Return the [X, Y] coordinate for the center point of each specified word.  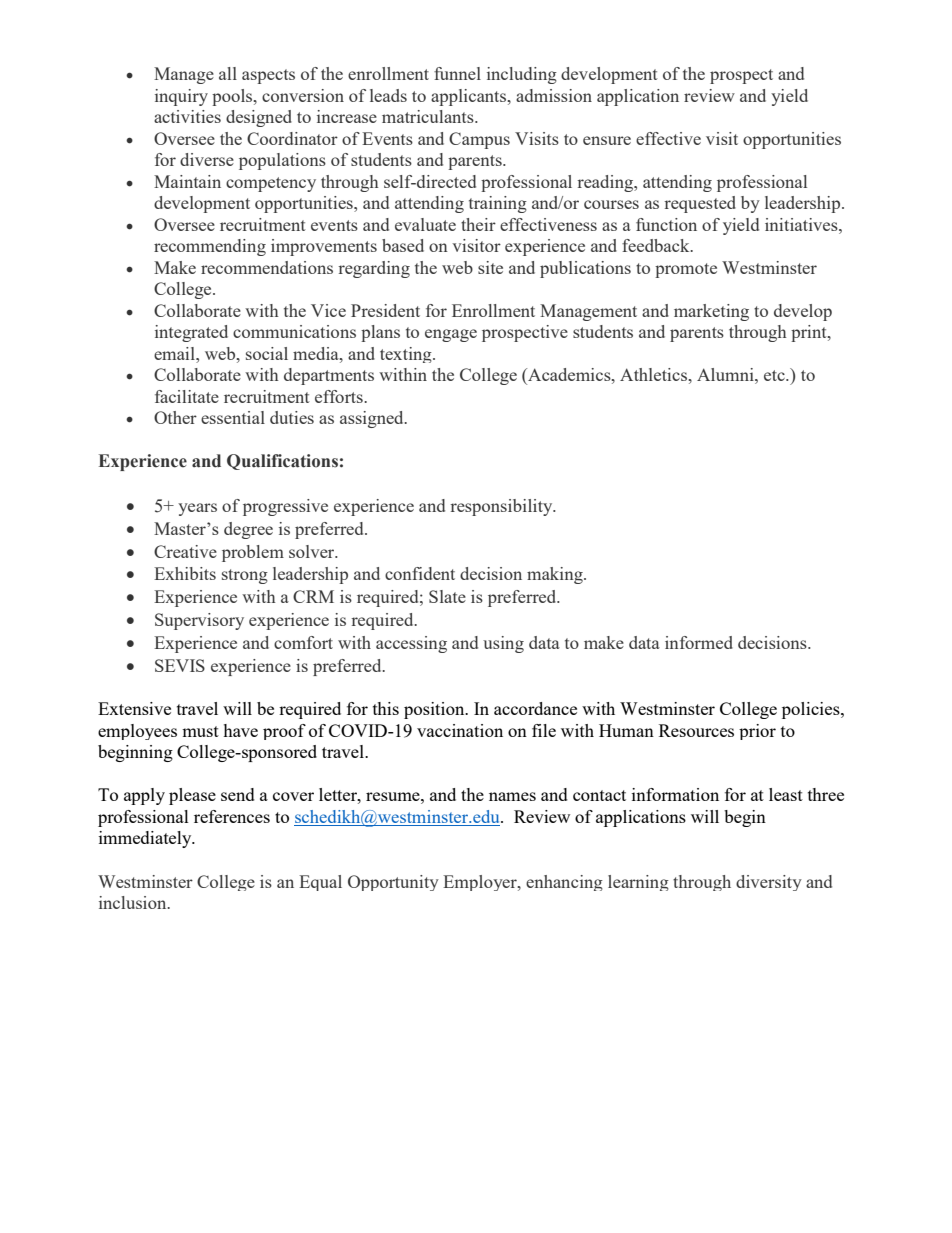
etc [775, 375]
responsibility [502, 507]
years [197, 509]
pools [233, 97]
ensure [607, 140]
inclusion [134, 902]
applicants [470, 97]
